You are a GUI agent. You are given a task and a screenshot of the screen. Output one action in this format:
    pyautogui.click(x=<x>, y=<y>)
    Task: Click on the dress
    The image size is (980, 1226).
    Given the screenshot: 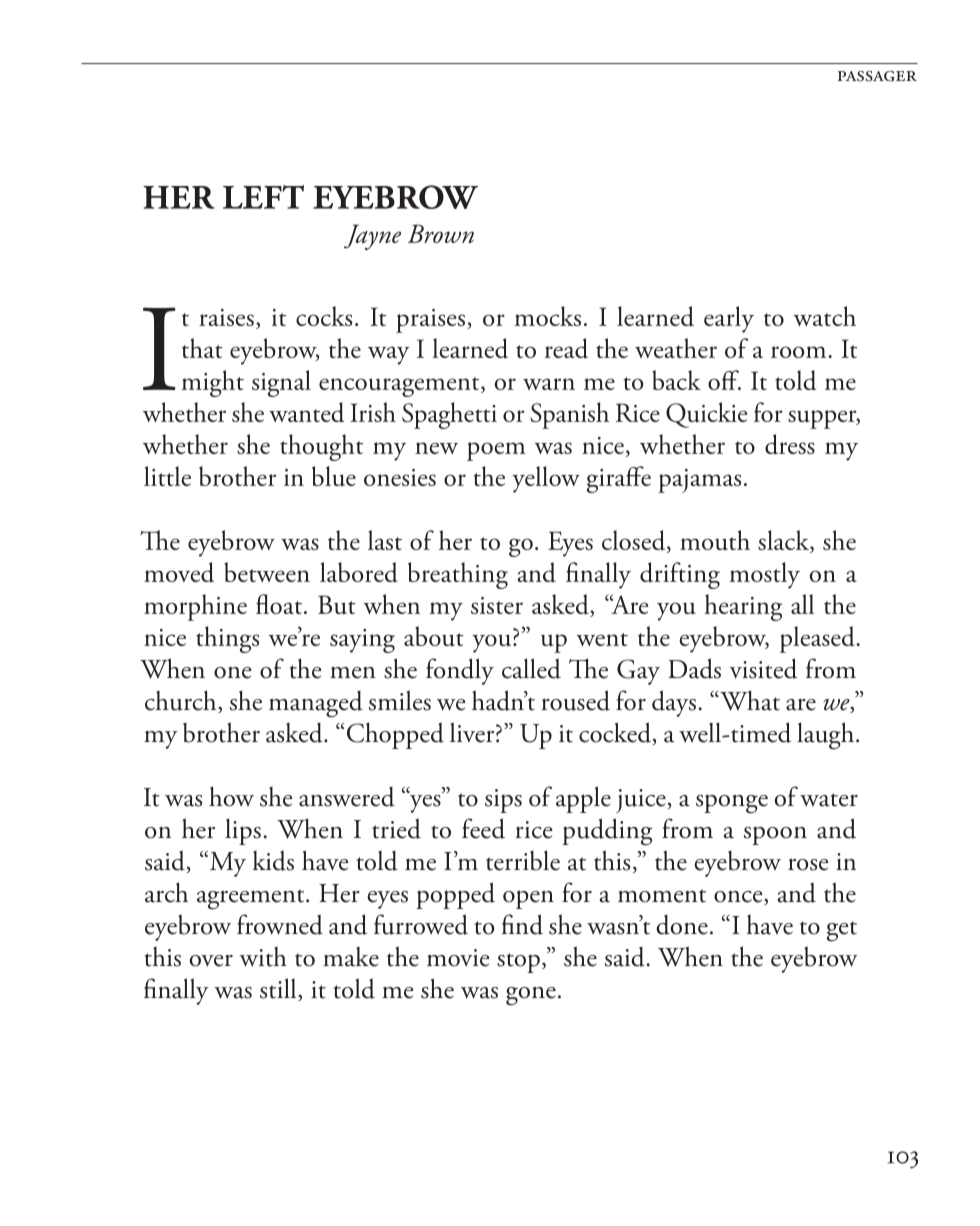 What is the action you would take?
    pyautogui.click(x=790, y=444)
